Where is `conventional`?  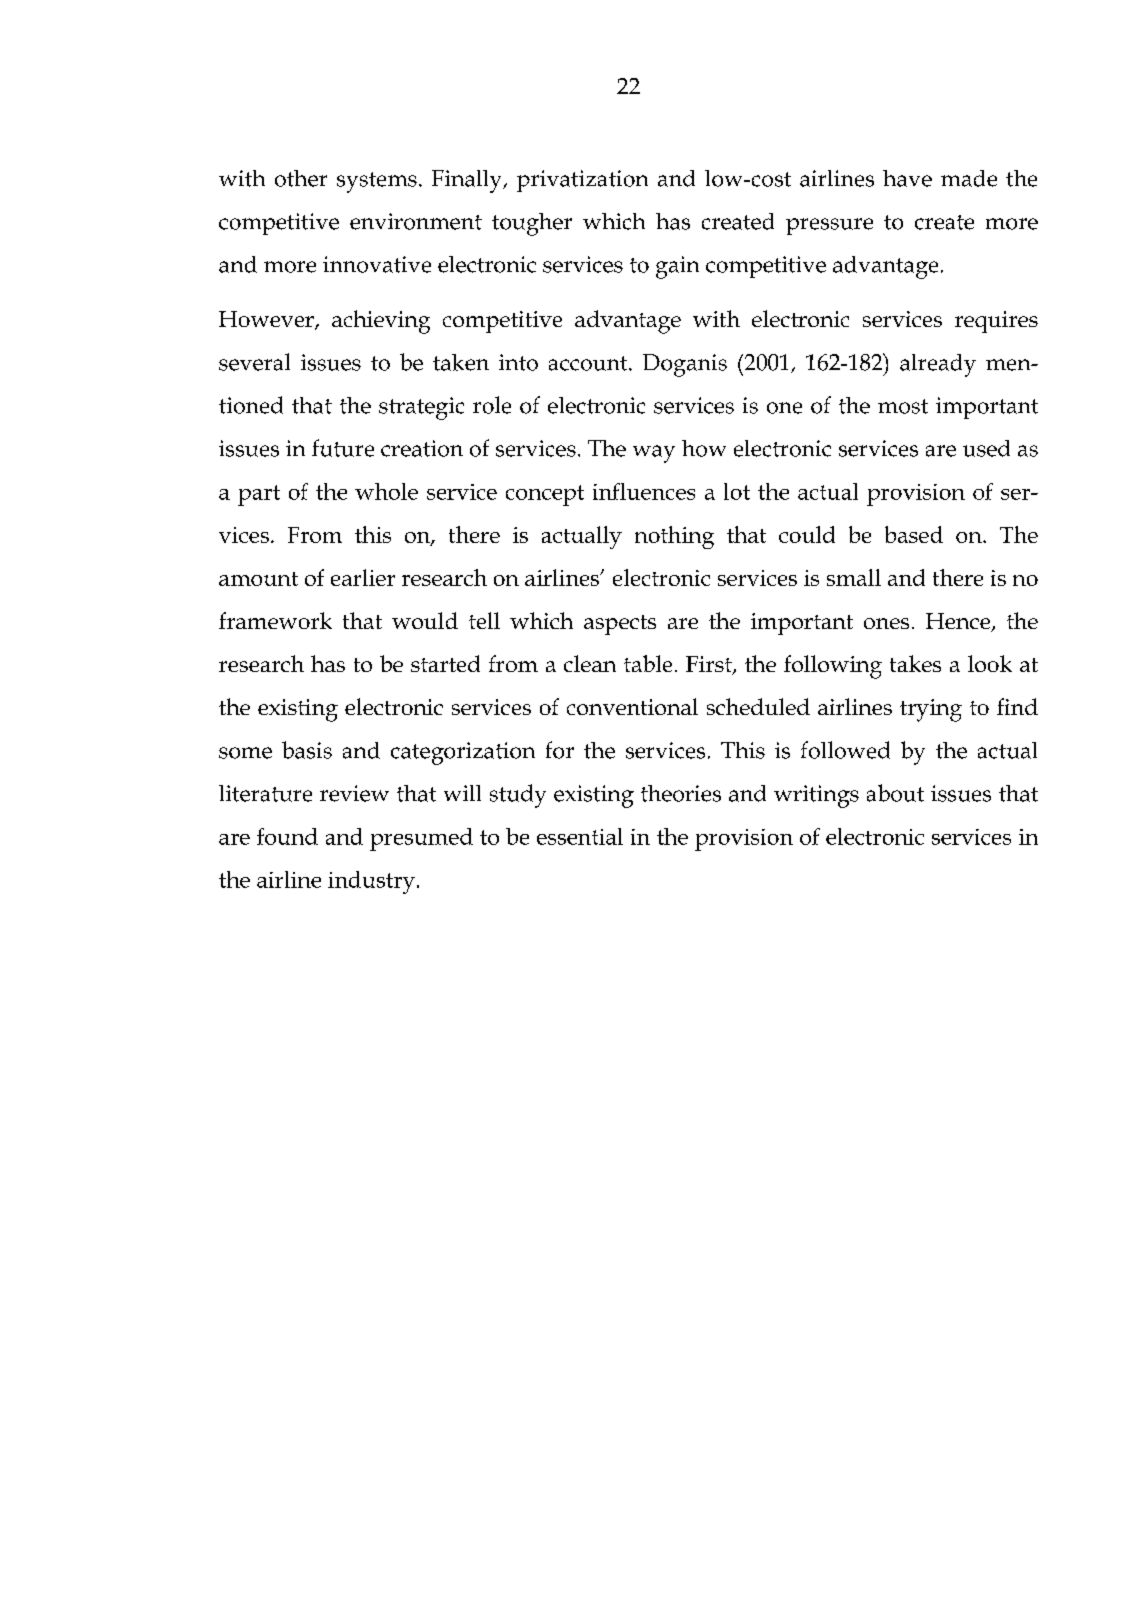 conventional is located at coordinates (632, 706).
